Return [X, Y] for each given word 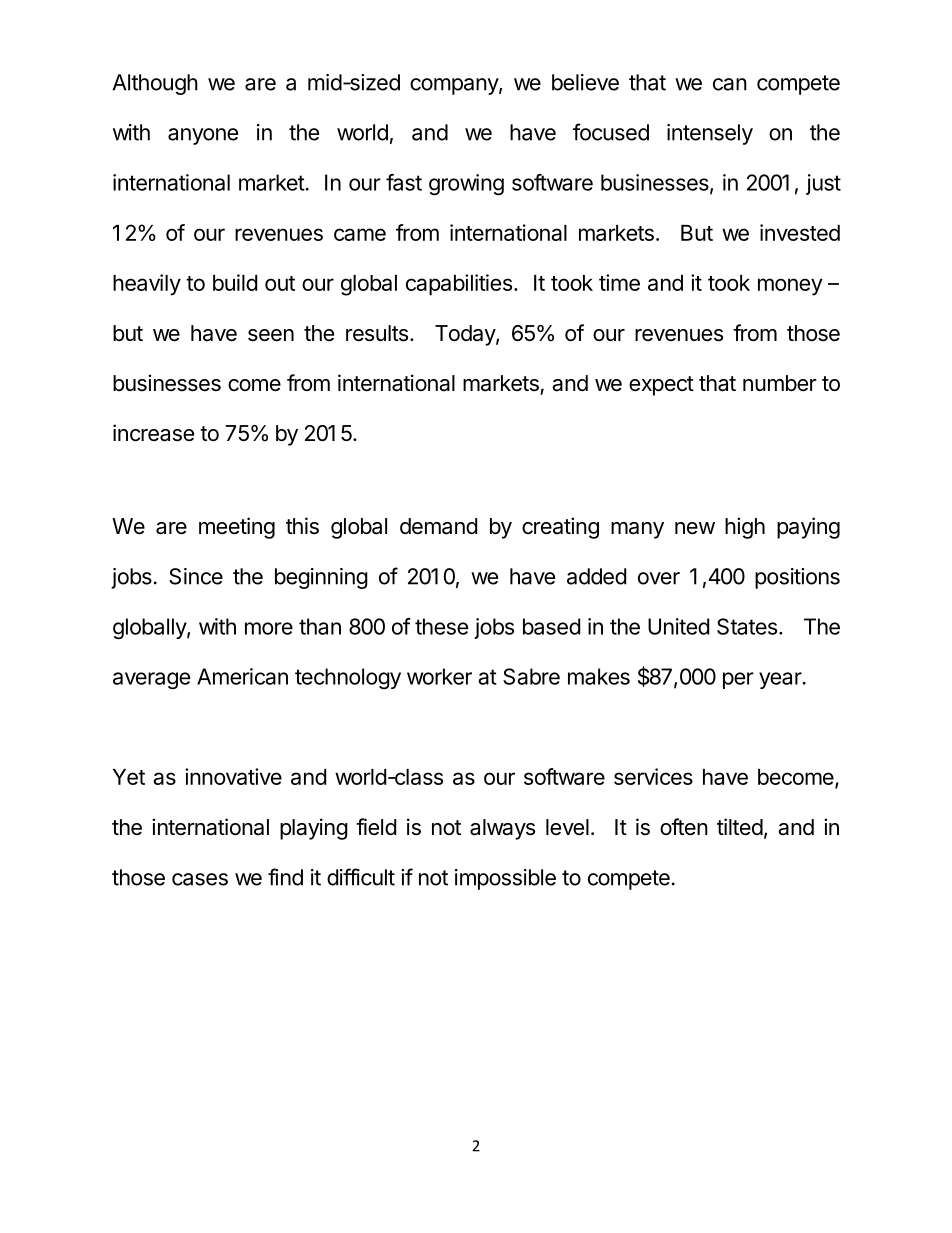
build [235, 282]
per [738, 680]
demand [438, 526]
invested [800, 232]
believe [585, 82]
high [745, 528]
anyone [203, 136]
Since [196, 576]
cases [200, 879]
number [780, 383]
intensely [710, 134]
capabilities [459, 285]
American [242, 676]
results [377, 333]
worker [439, 676]
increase [153, 433]
